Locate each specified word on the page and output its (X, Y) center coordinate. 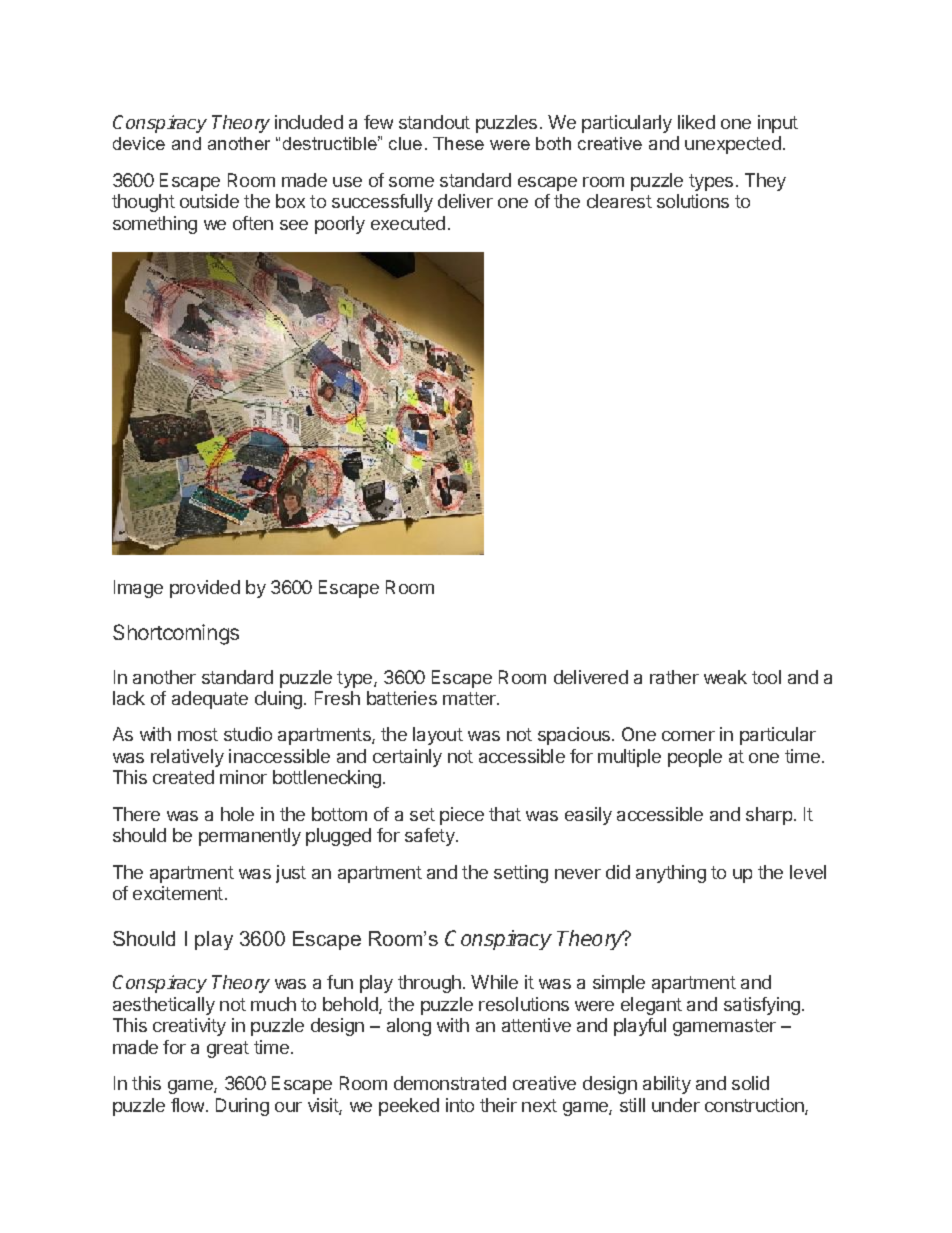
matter (470, 698)
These (458, 143)
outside (209, 201)
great (228, 1049)
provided (205, 589)
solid (750, 1083)
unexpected (733, 145)
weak (725, 677)
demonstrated (450, 1083)
